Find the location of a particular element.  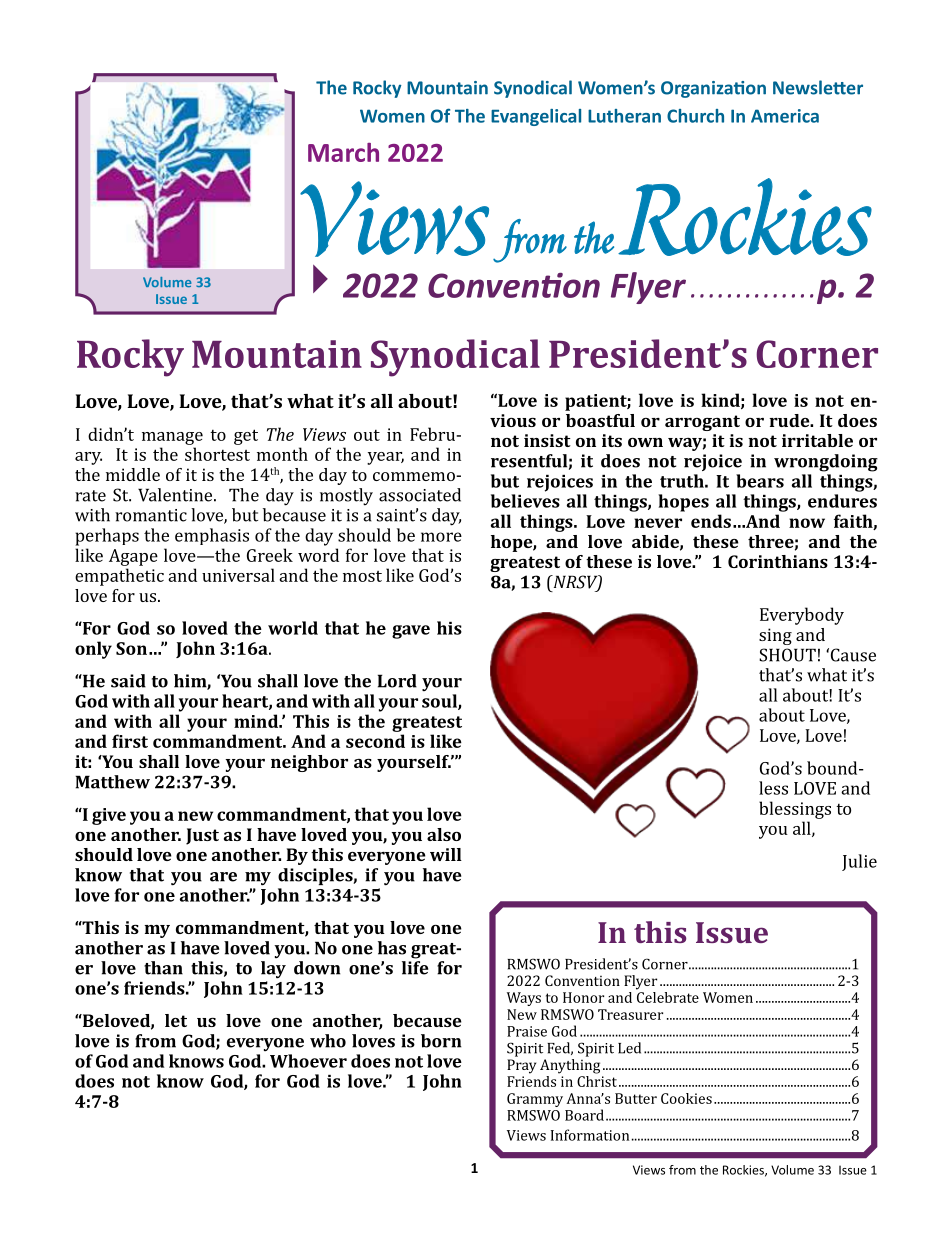

will is located at coordinates (446, 854).
